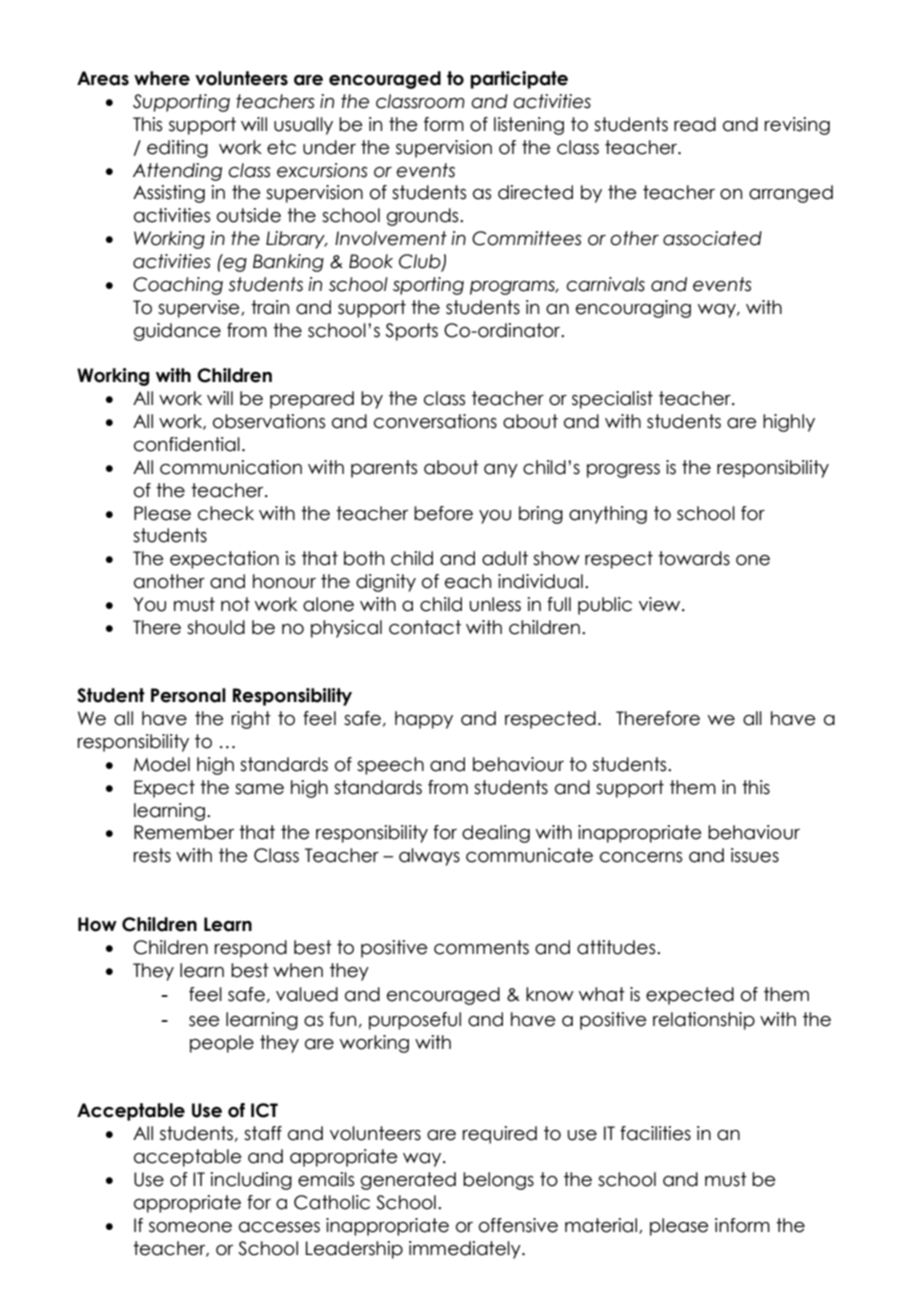 Image resolution: width=924 pixels, height=1308 pixels. Describe the element at coordinates (425, 627) in the image. I see `contact` at that location.
